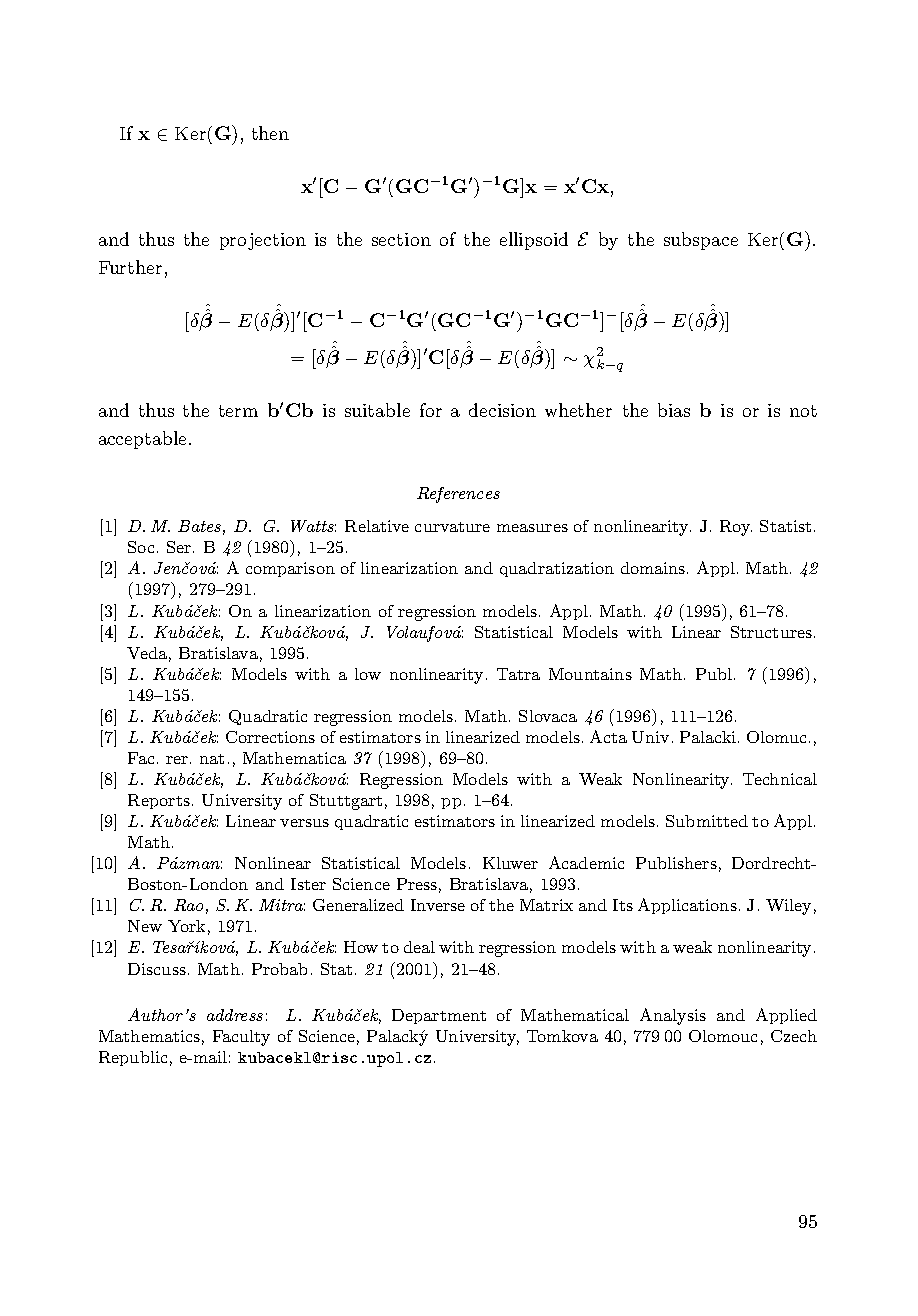  Describe the element at coordinates (238, 411) in the screenshot. I see `term` at that location.
